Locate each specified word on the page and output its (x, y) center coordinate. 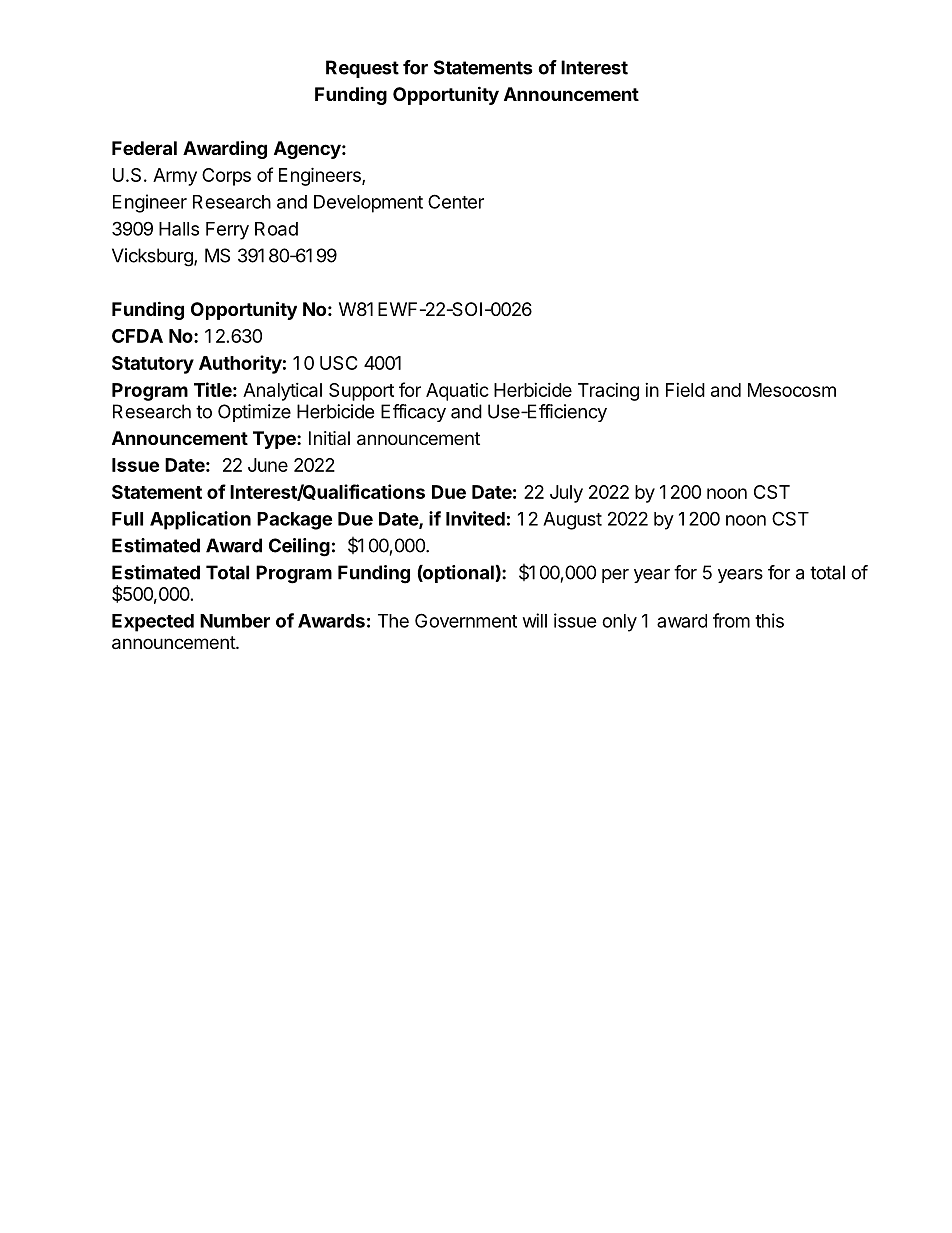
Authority (240, 364)
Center (456, 201)
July (566, 494)
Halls (179, 229)
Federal (144, 148)
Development (368, 204)
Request (362, 69)
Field (685, 390)
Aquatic (457, 392)
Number (235, 621)
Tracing (608, 392)
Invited (475, 518)
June (268, 465)
